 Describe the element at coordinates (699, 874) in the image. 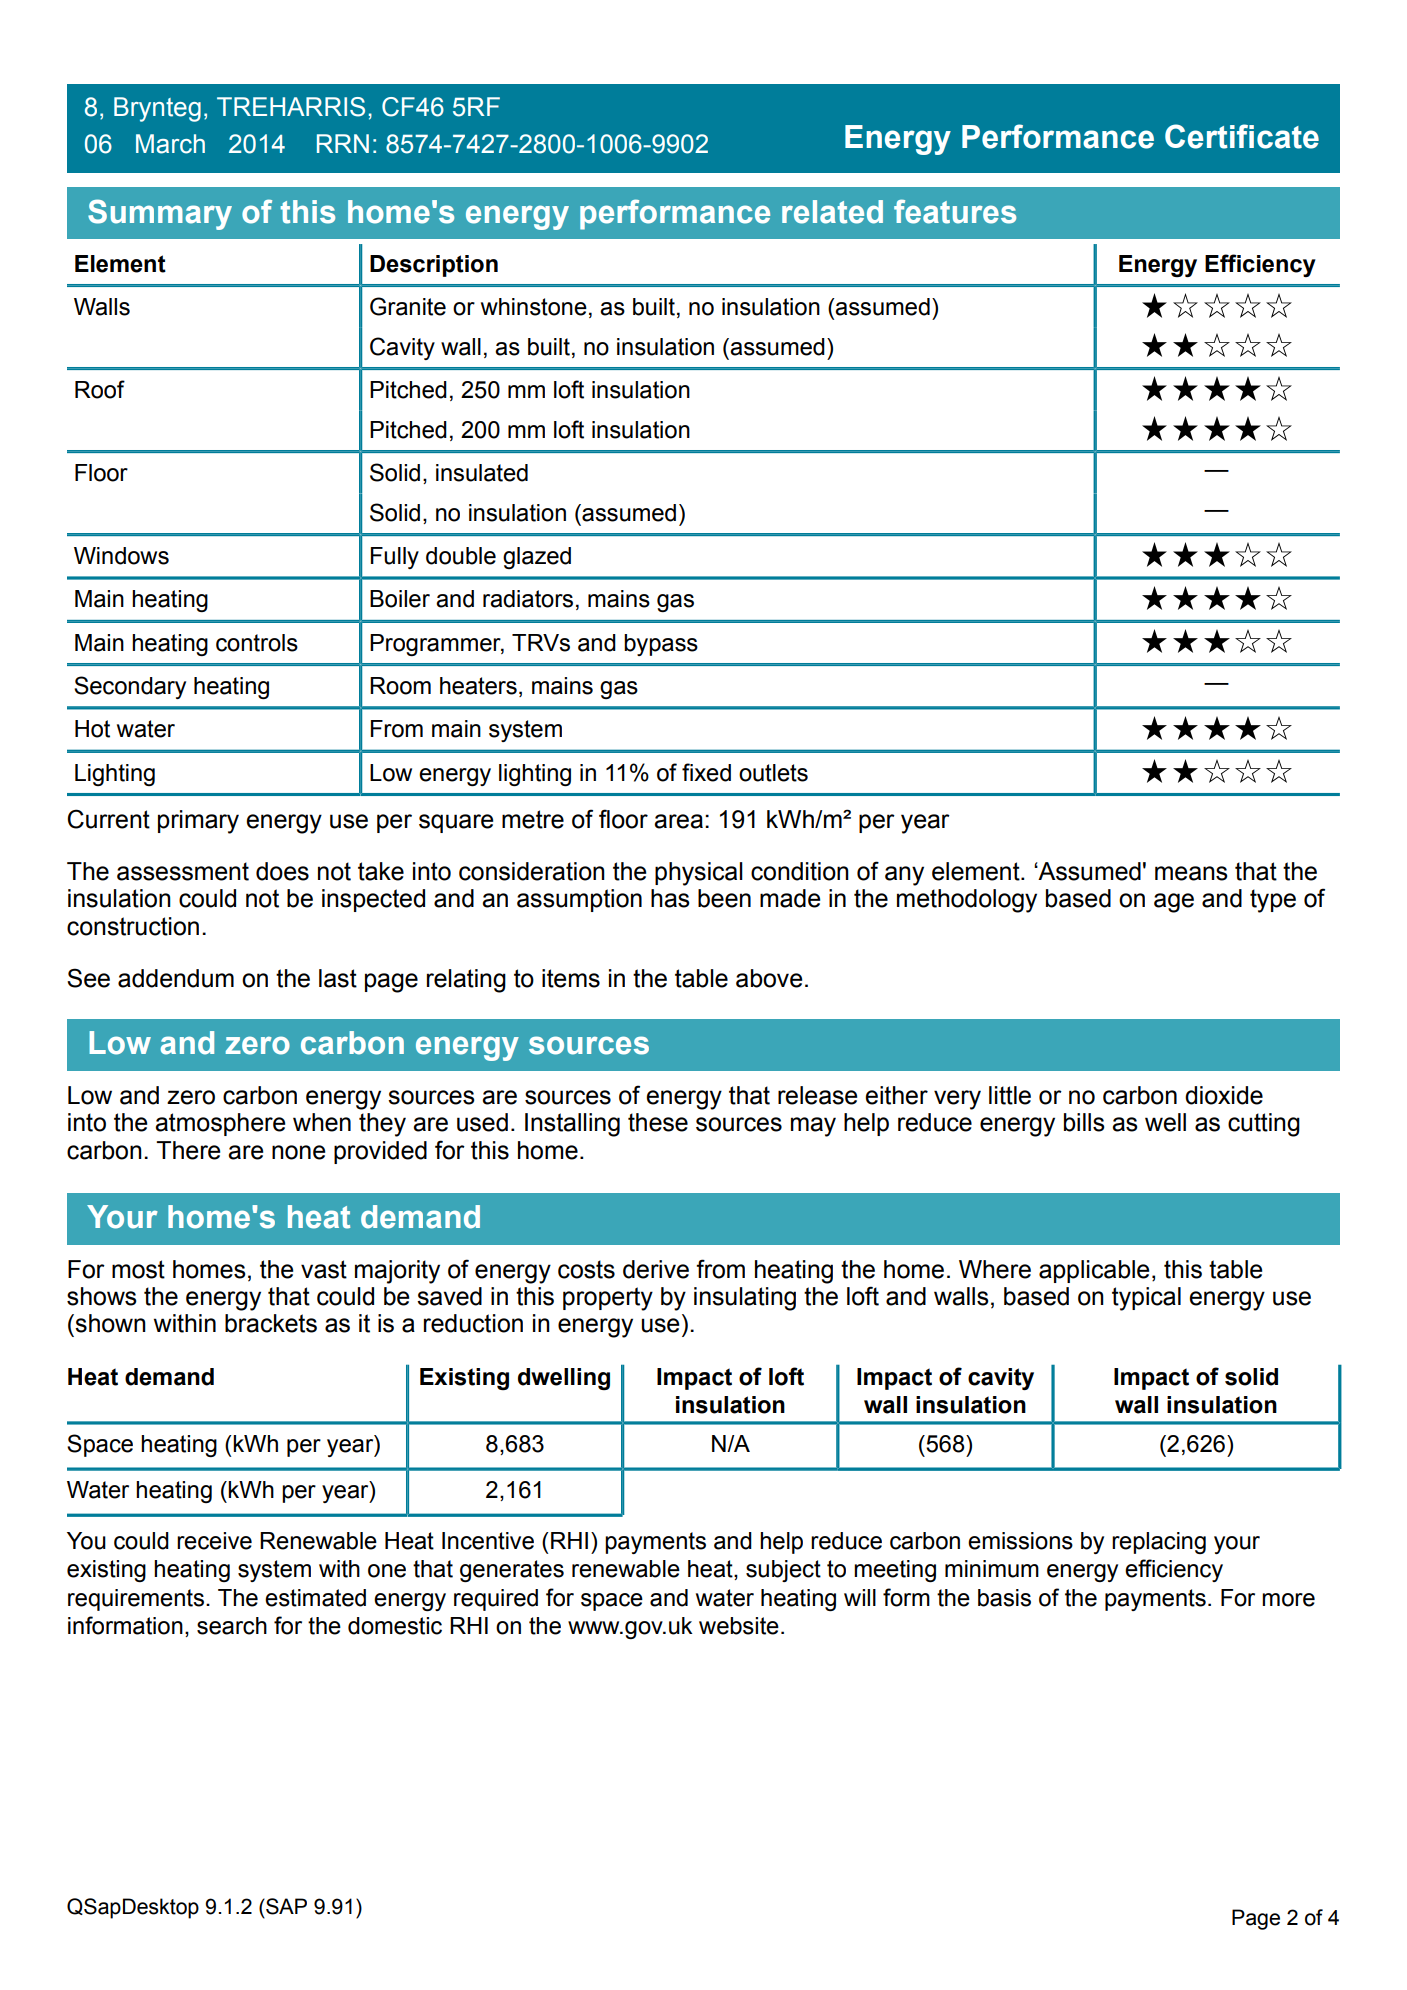

I see `physical` at that location.
